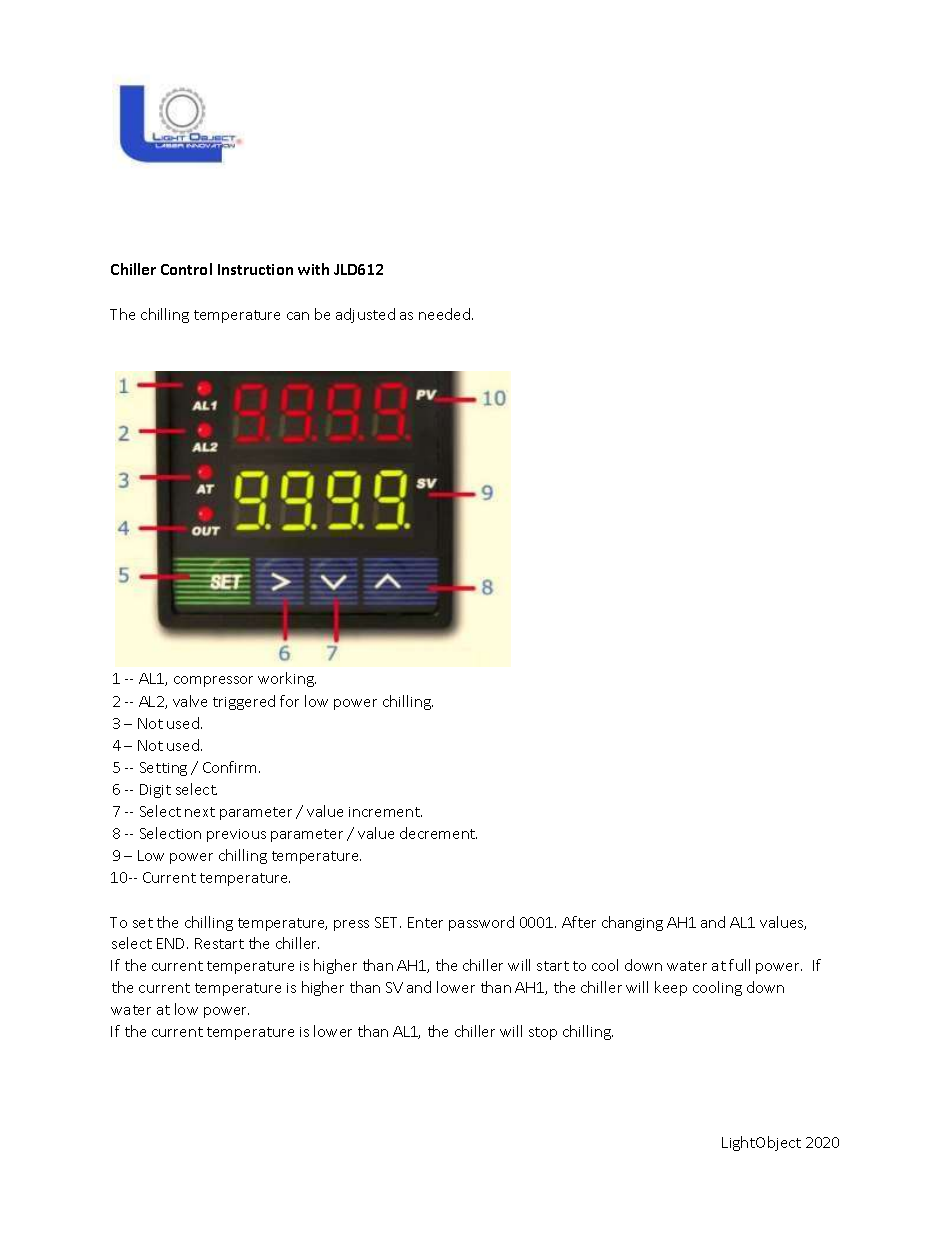 Image resolution: width=952 pixels, height=1233 pixels. I want to click on Instruction, so click(255, 269).
